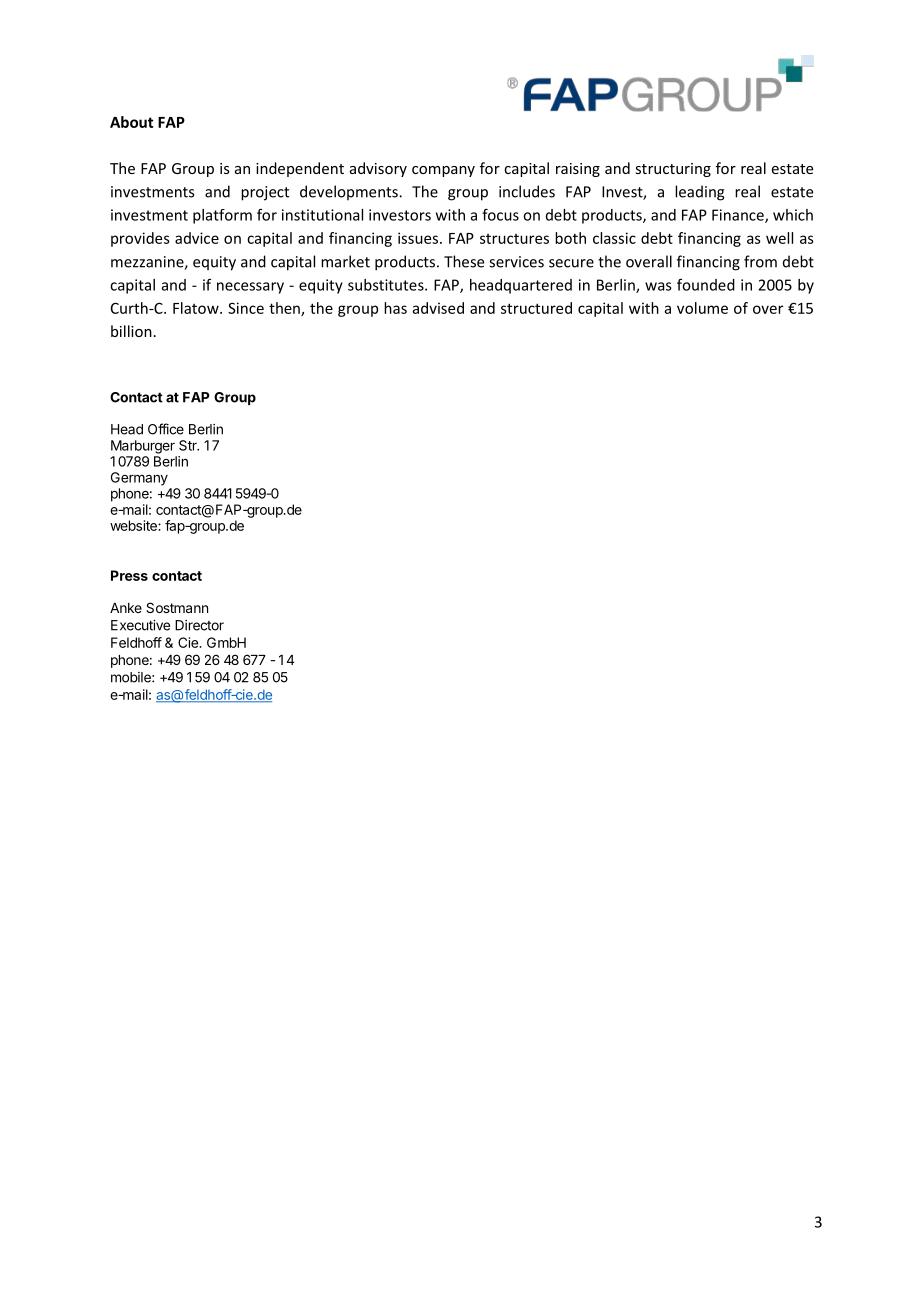  I want to click on volume, so click(702, 308).
